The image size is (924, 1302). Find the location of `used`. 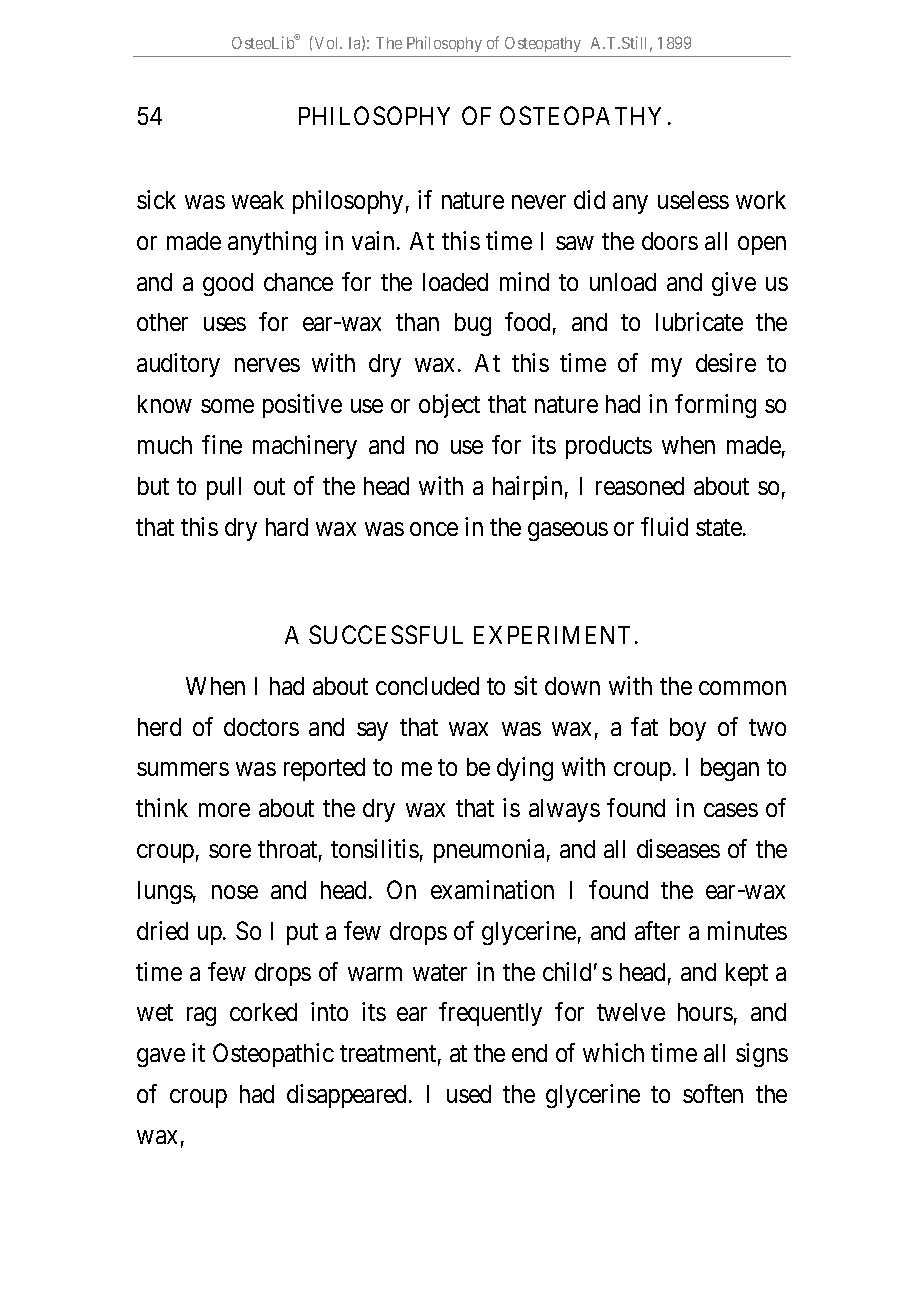

used is located at coordinates (469, 1094).
